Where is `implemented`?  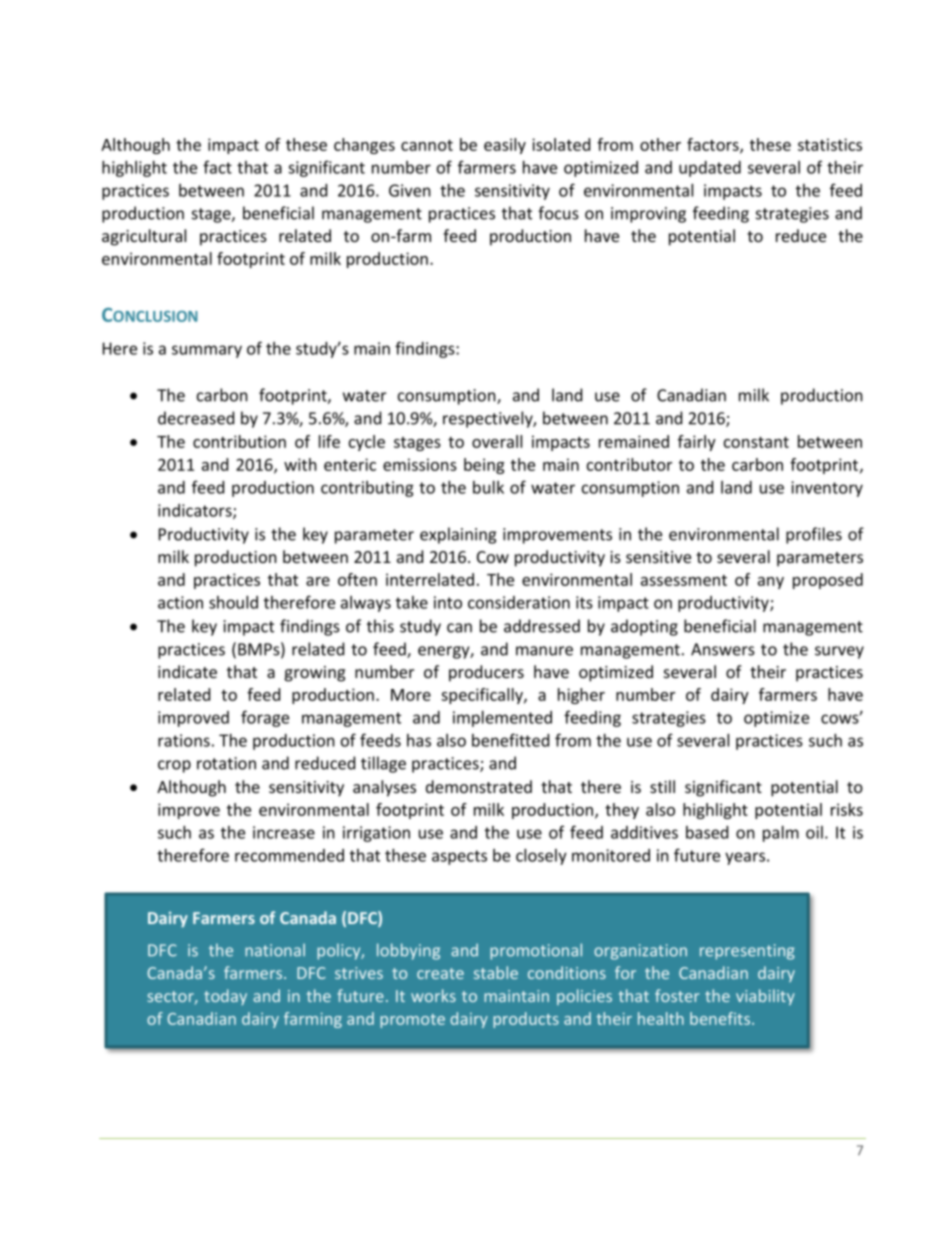 implemented is located at coordinates (502, 719).
